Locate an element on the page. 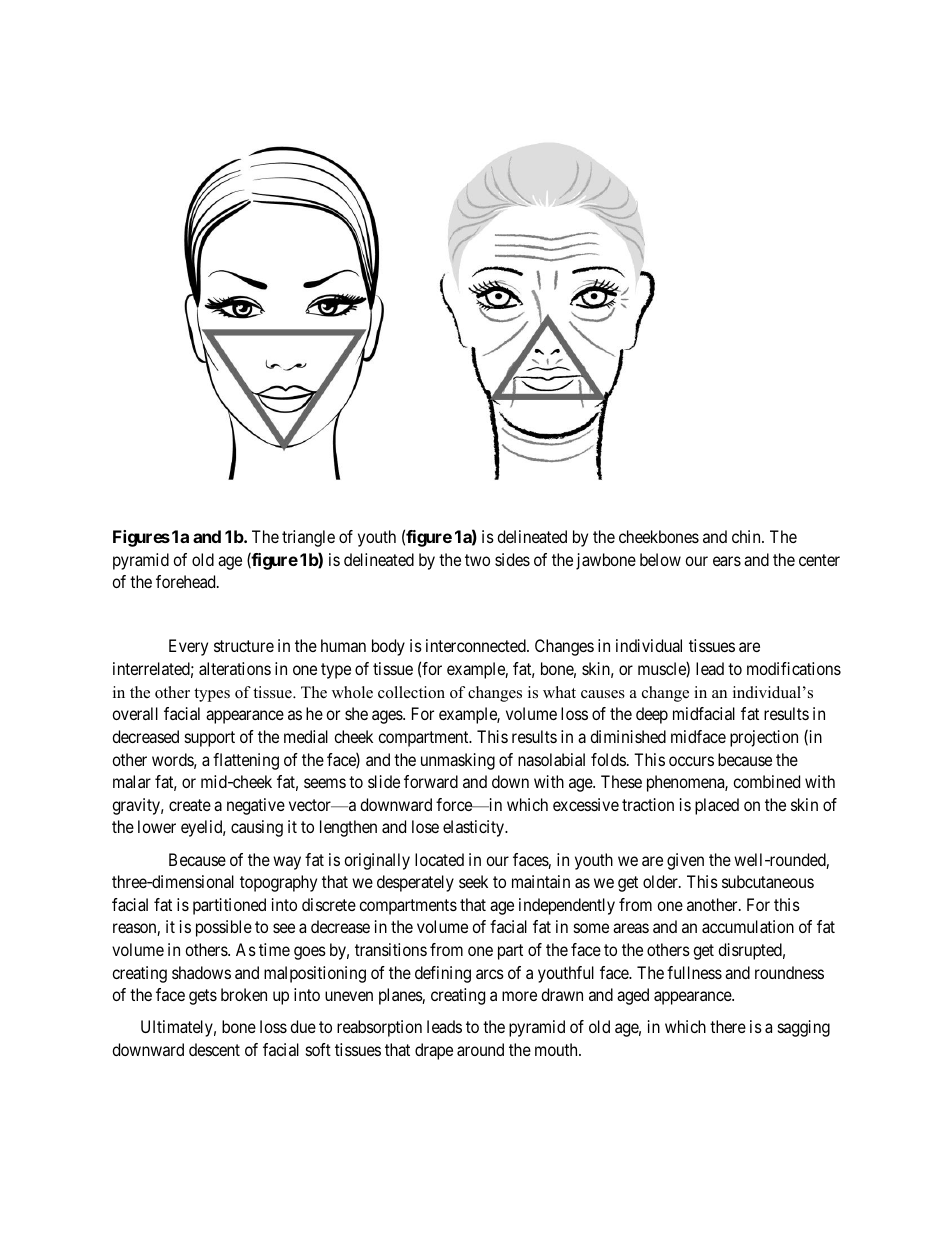  create is located at coordinates (190, 805).
